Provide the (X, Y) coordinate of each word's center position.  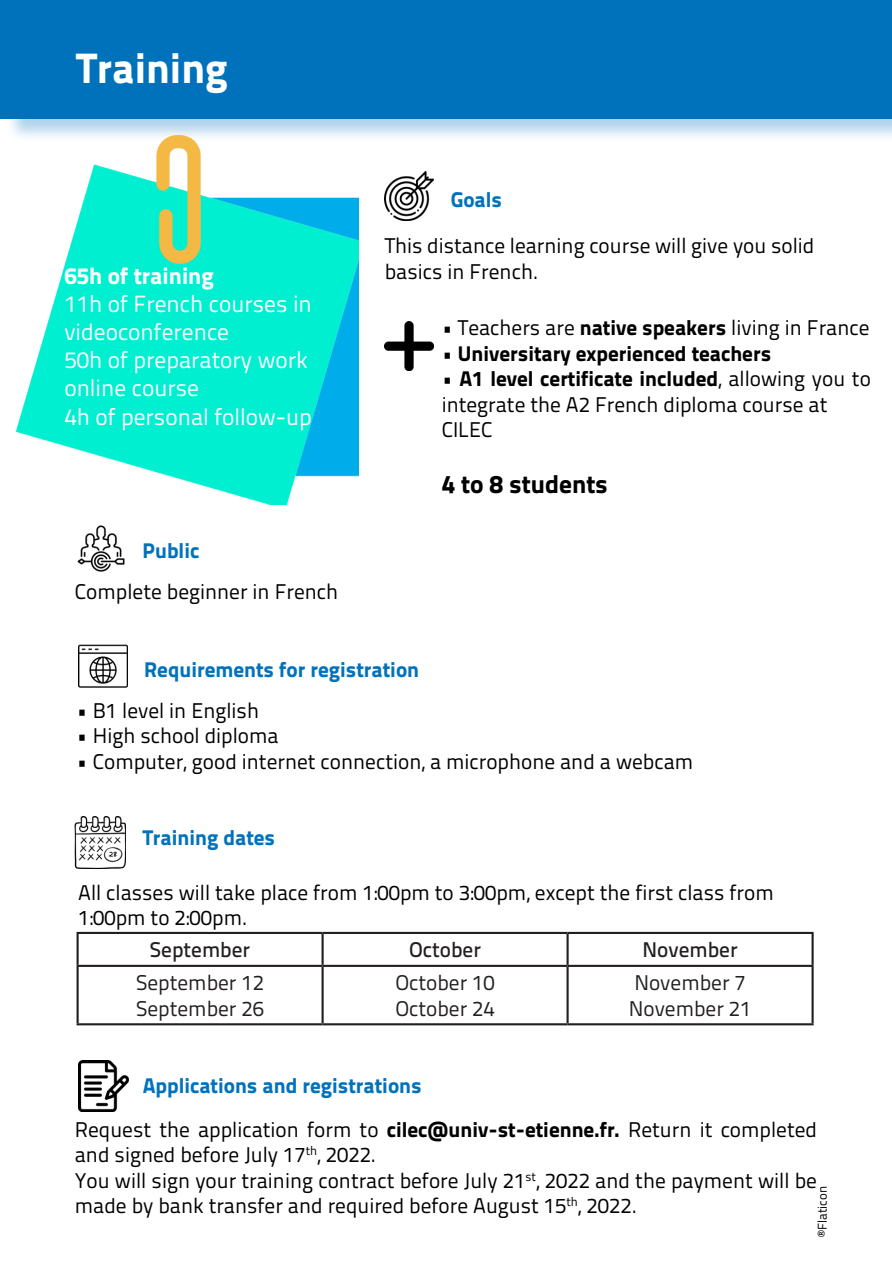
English (225, 712)
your (216, 1185)
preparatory (193, 363)
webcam (654, 761)
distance (466, 246)
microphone (501, 763)
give (710, 248)
